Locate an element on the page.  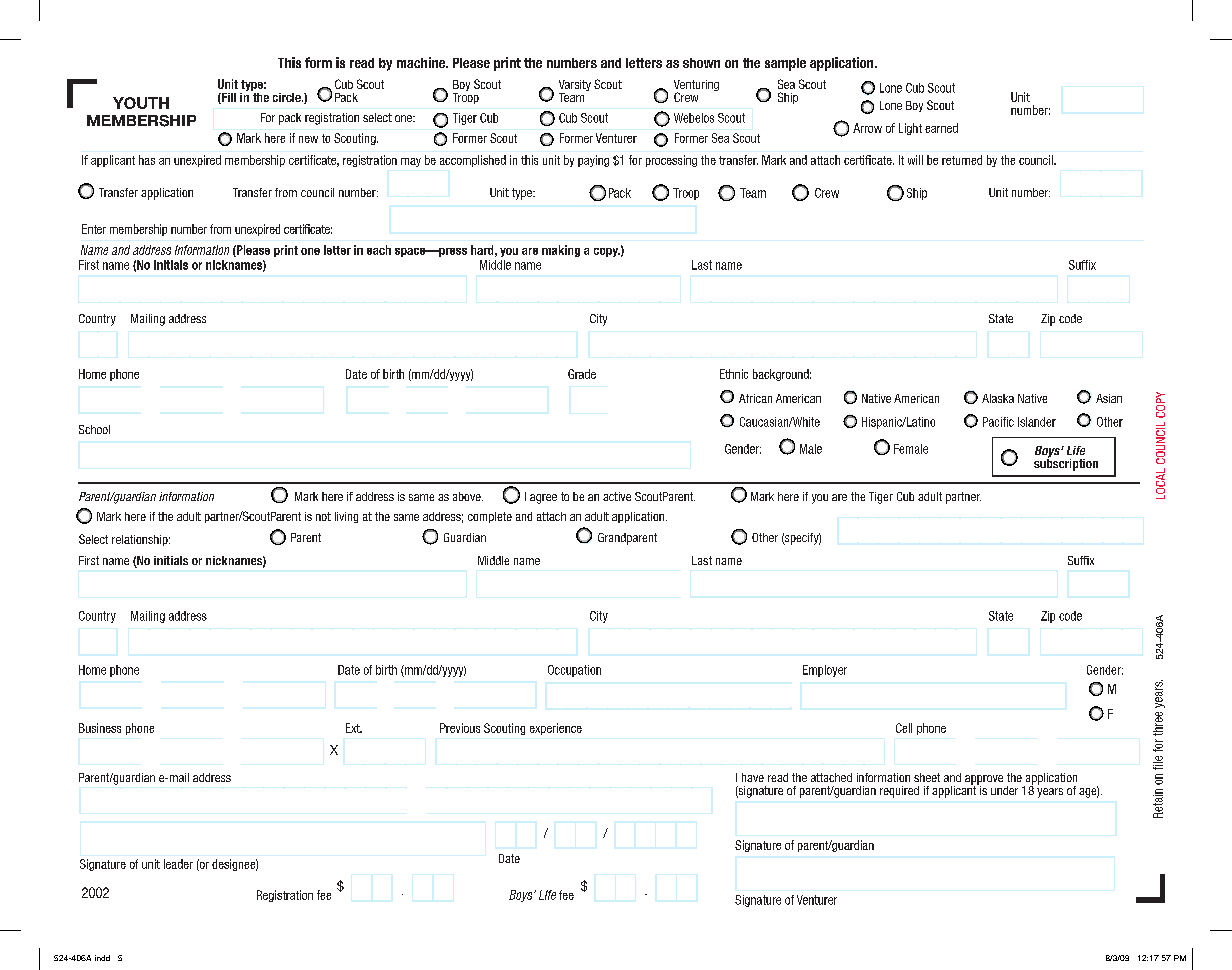
returned is located at coordinates (962, 160).
